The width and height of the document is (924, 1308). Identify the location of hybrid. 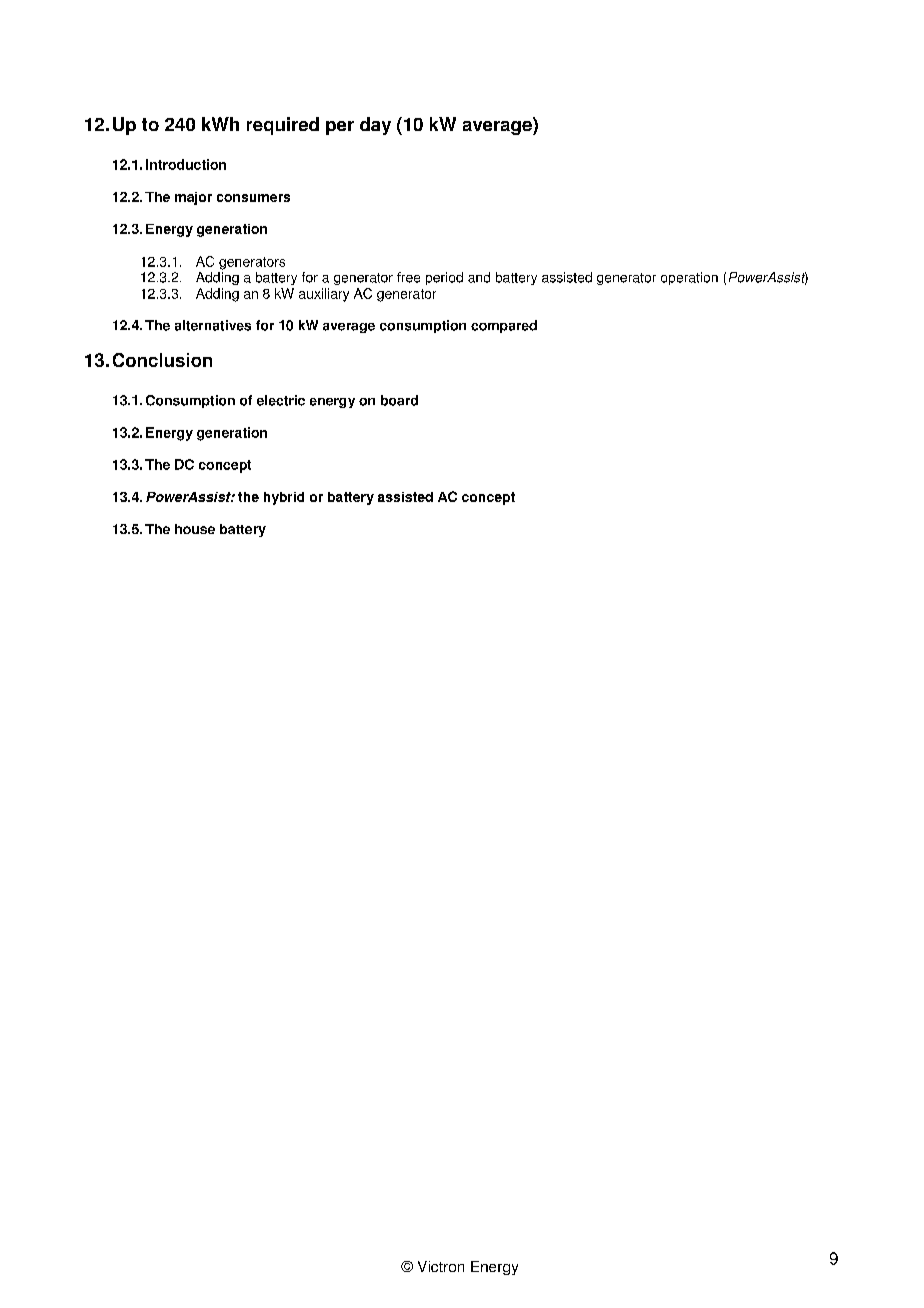
(284, 498).
